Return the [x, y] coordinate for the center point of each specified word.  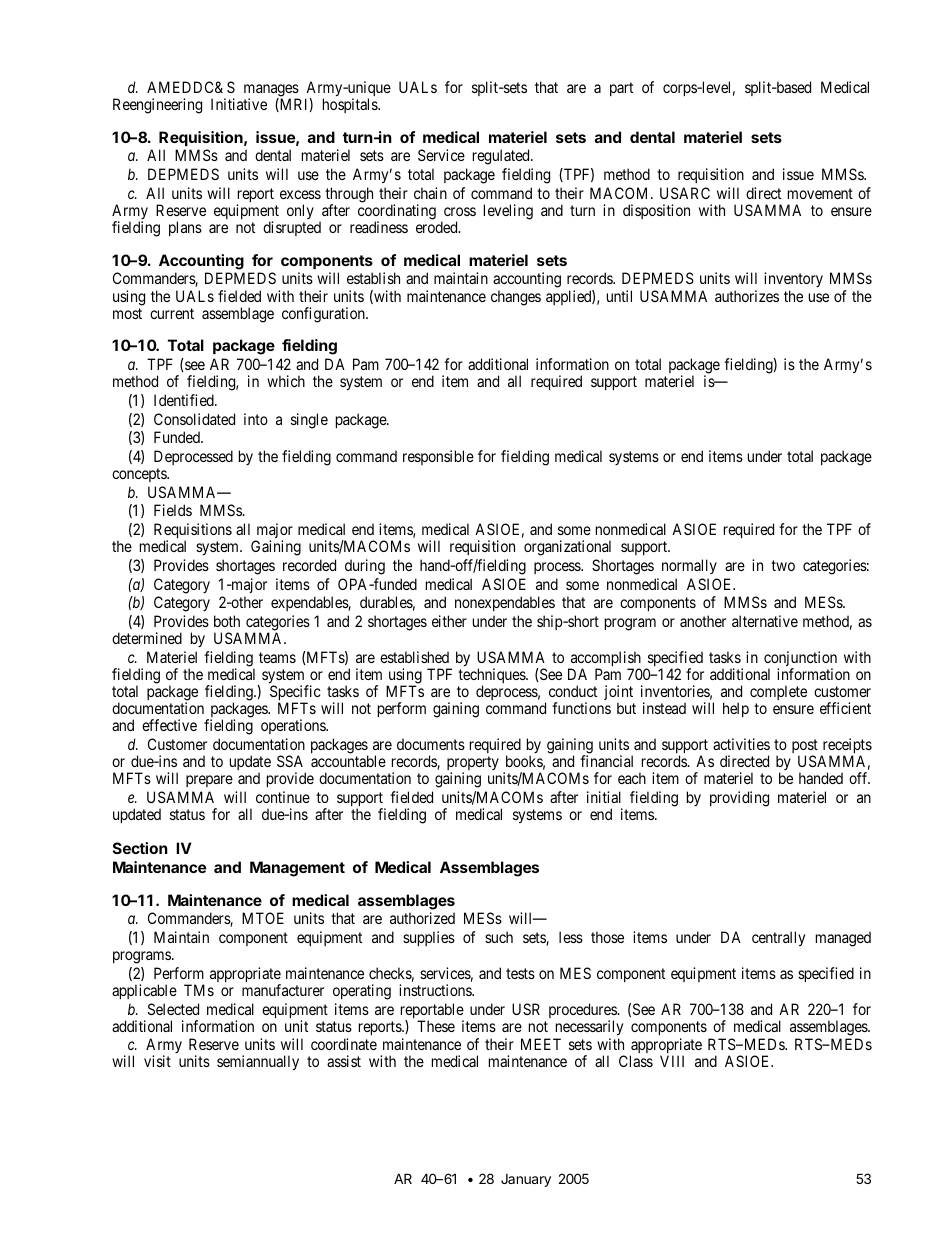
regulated [502, 157]
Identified [185, 400]
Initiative [239, 104]
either [449, 621]
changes [516, 298]
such [499, 937]
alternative [765, 621]
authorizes [747, 296]
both [227, 621]
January [526, 1180]
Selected [173, 1009]
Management [297, 869]
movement [820, 193]
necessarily [589, 1027]
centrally [778, 938]
